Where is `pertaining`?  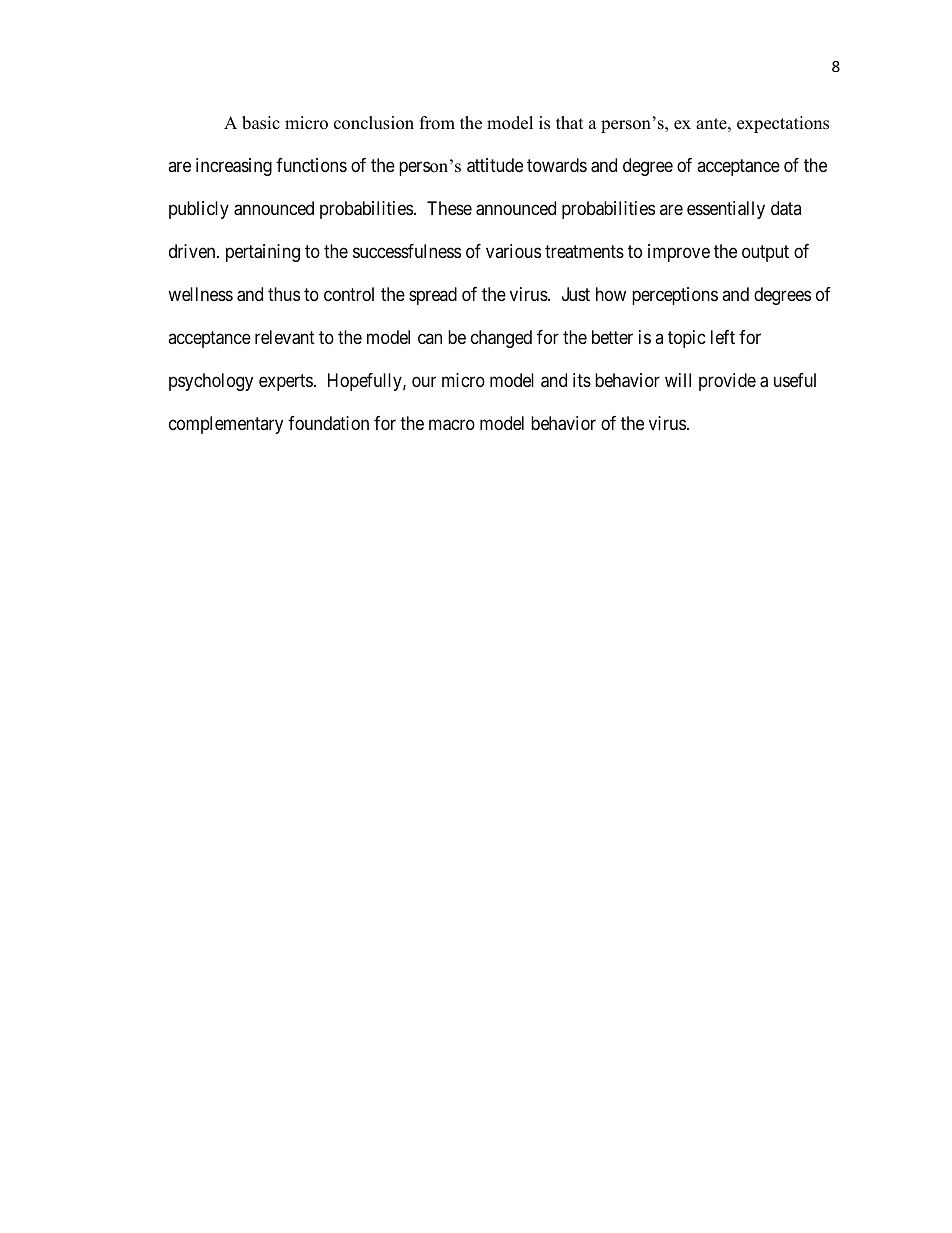 pertaining is located at coordinates (263, 253).
